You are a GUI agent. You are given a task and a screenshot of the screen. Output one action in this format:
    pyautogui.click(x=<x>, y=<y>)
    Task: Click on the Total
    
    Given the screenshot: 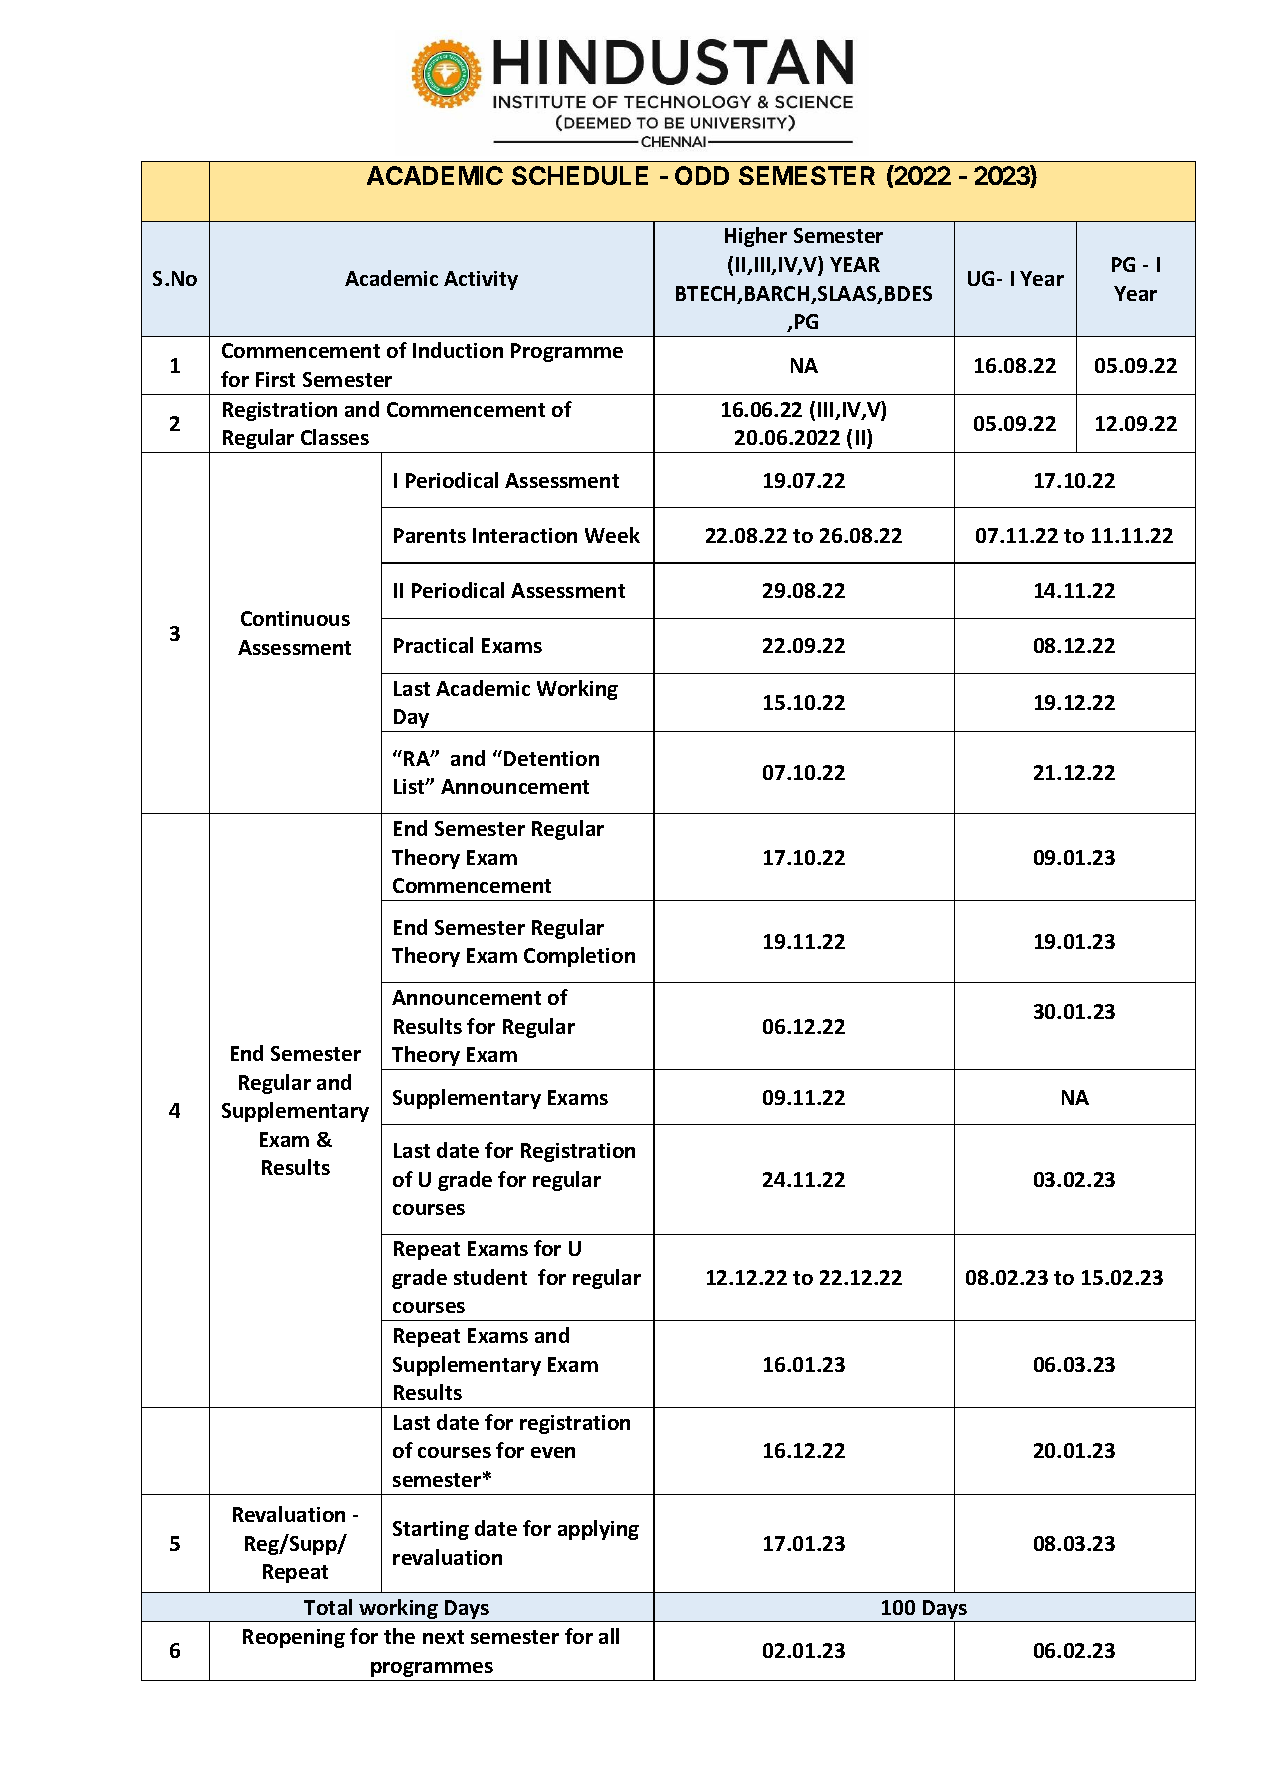 What is the action you would take?
    pyautogui.click(x=328, y=1607)
